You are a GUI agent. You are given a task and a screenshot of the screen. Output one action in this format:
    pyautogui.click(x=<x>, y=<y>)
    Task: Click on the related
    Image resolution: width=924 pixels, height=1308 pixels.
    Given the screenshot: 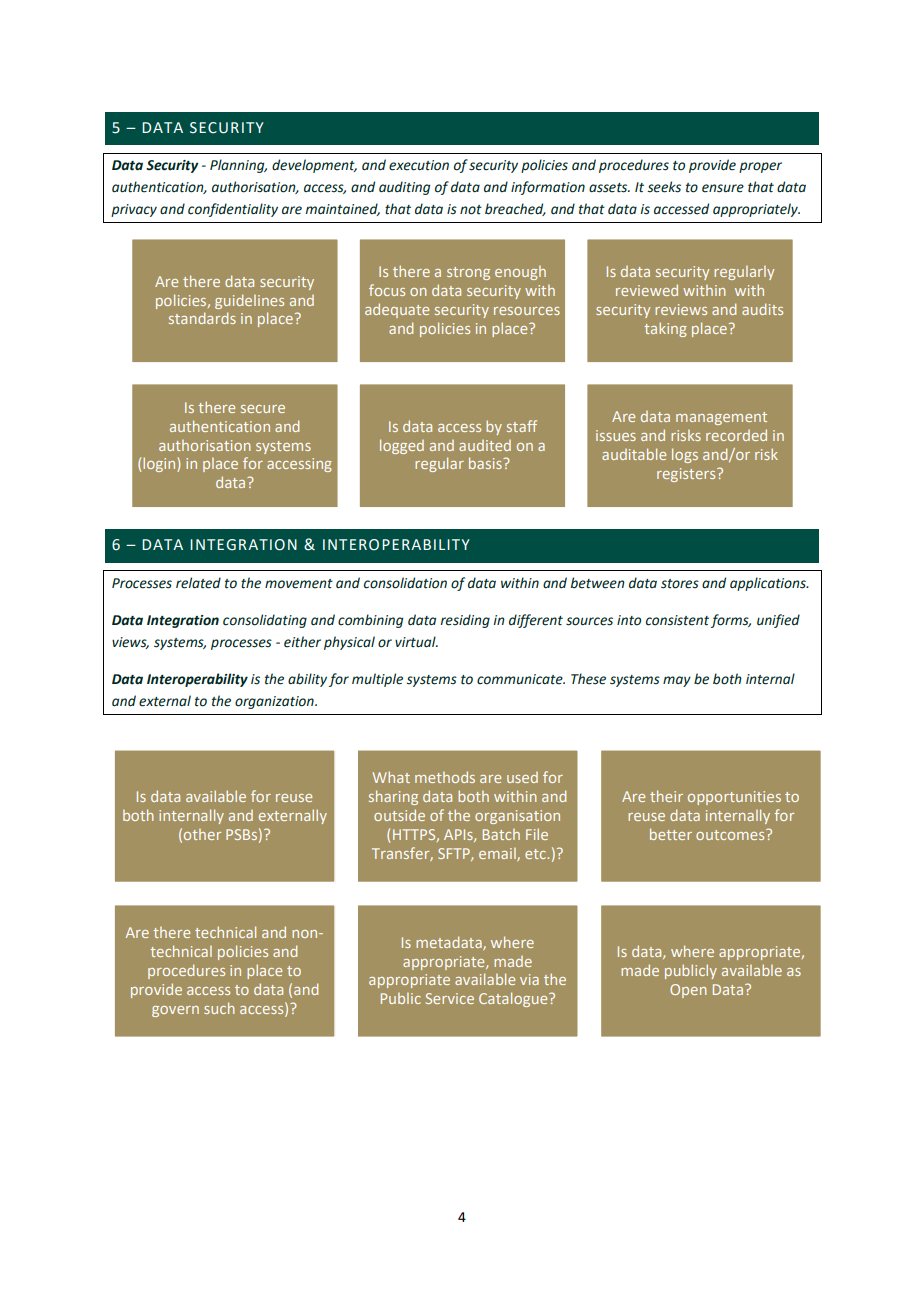 What is the action you would take?
    pyautogui.click(x=198, y=583)
